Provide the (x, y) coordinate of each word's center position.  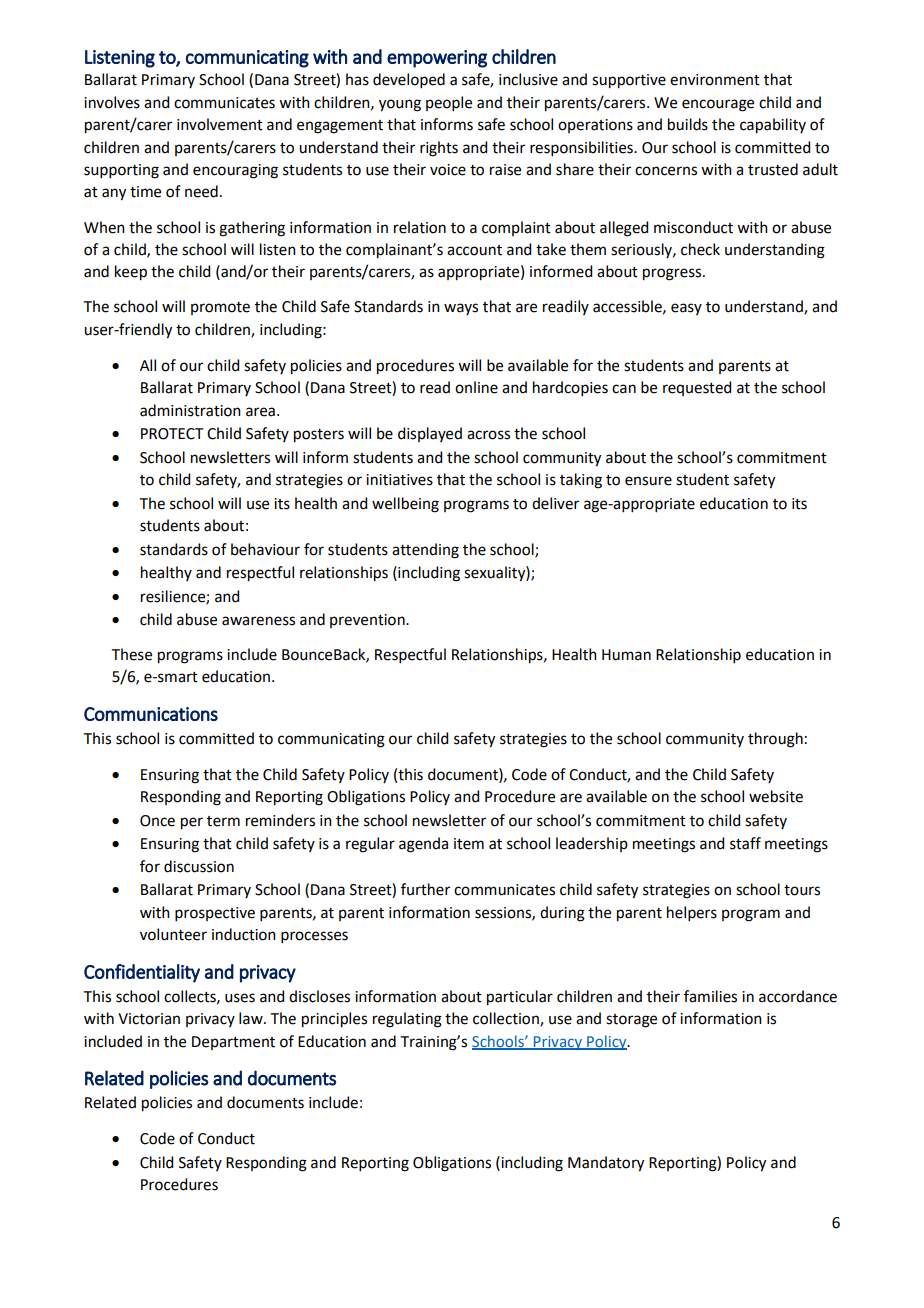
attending (425, 551)
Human (626, 655)
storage (631, 1021)
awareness (258, 621)
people (449, 103)
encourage (718, 105)
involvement (220, 124)
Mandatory (606, 1164)
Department (233, 1043)
